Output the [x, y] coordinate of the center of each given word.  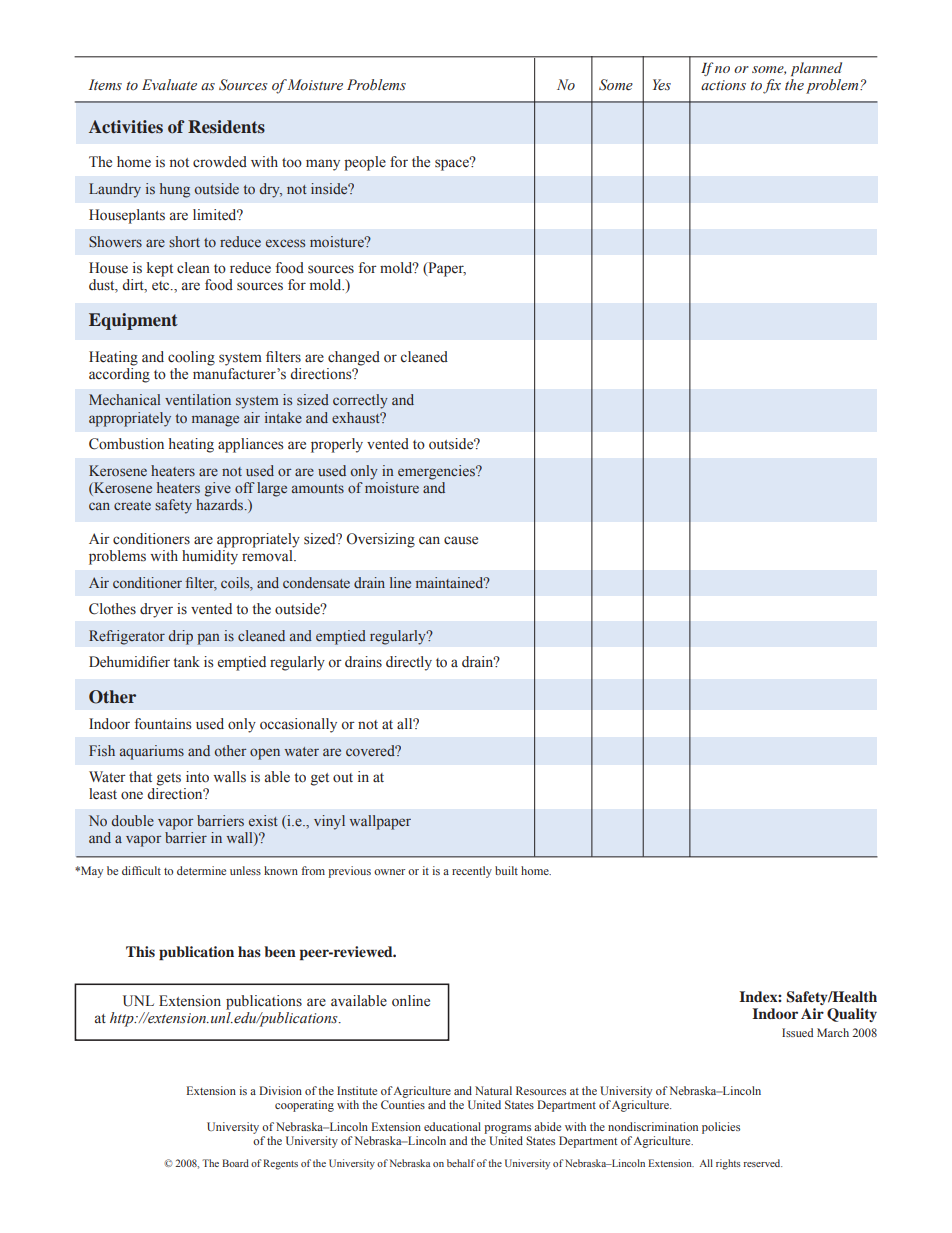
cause [461, 540]
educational [452, 1126]
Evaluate [169, 84]
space [453, 164]
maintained [451, 582]
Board [235, 1163]
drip [181, 637]
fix [772, 86]
